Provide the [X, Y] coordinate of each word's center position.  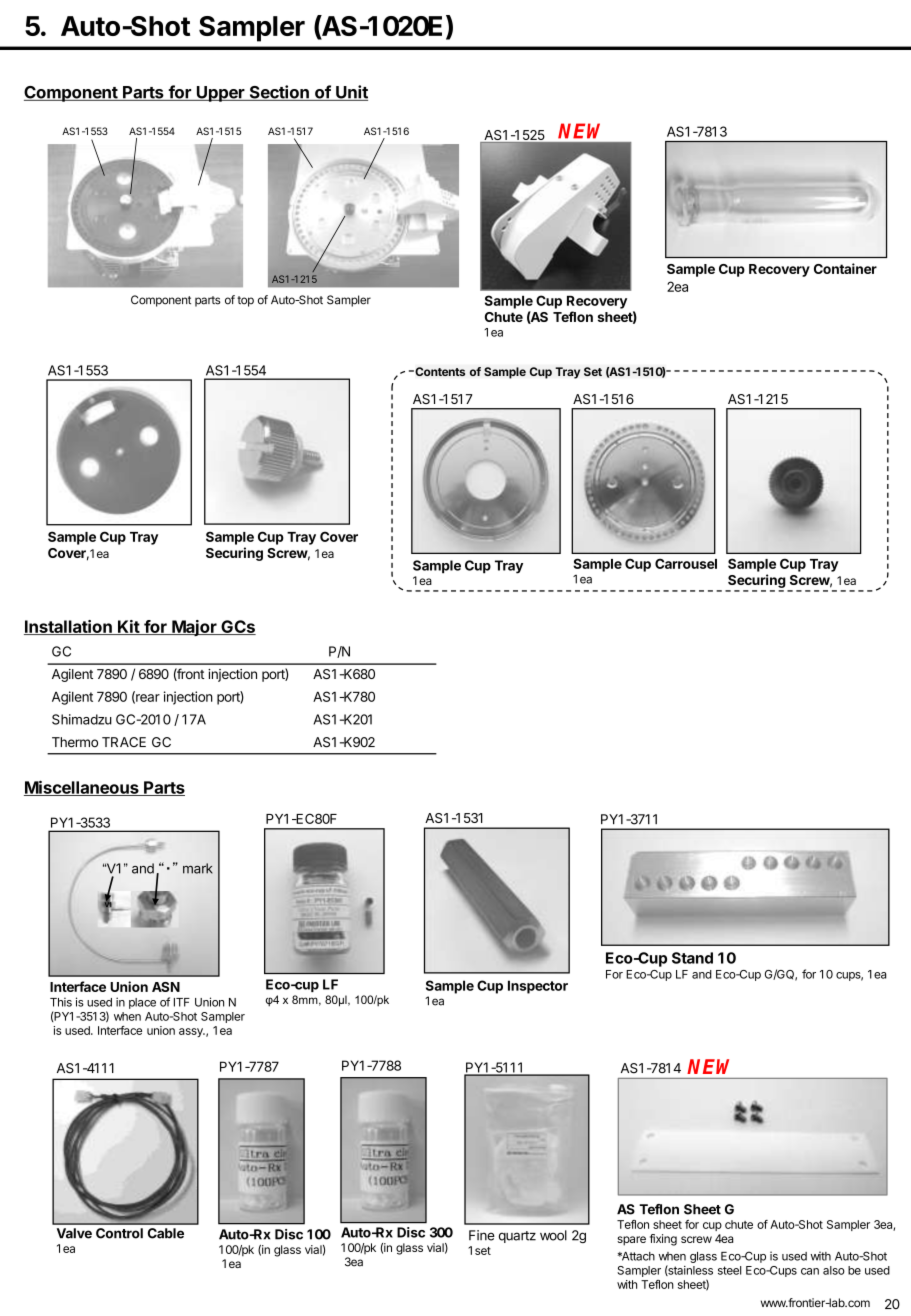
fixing [663, 1240]
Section [279, 93]
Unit [351, 93]
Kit [128, 627]
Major [194, 628]
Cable [166, 1233]
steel [729, 1270]
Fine [482, 1235]
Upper [220, 94]
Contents [439, 371]
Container [845, 268]
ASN [166, 987]
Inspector [538, 987]
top [245, 301]
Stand [692, 958]
